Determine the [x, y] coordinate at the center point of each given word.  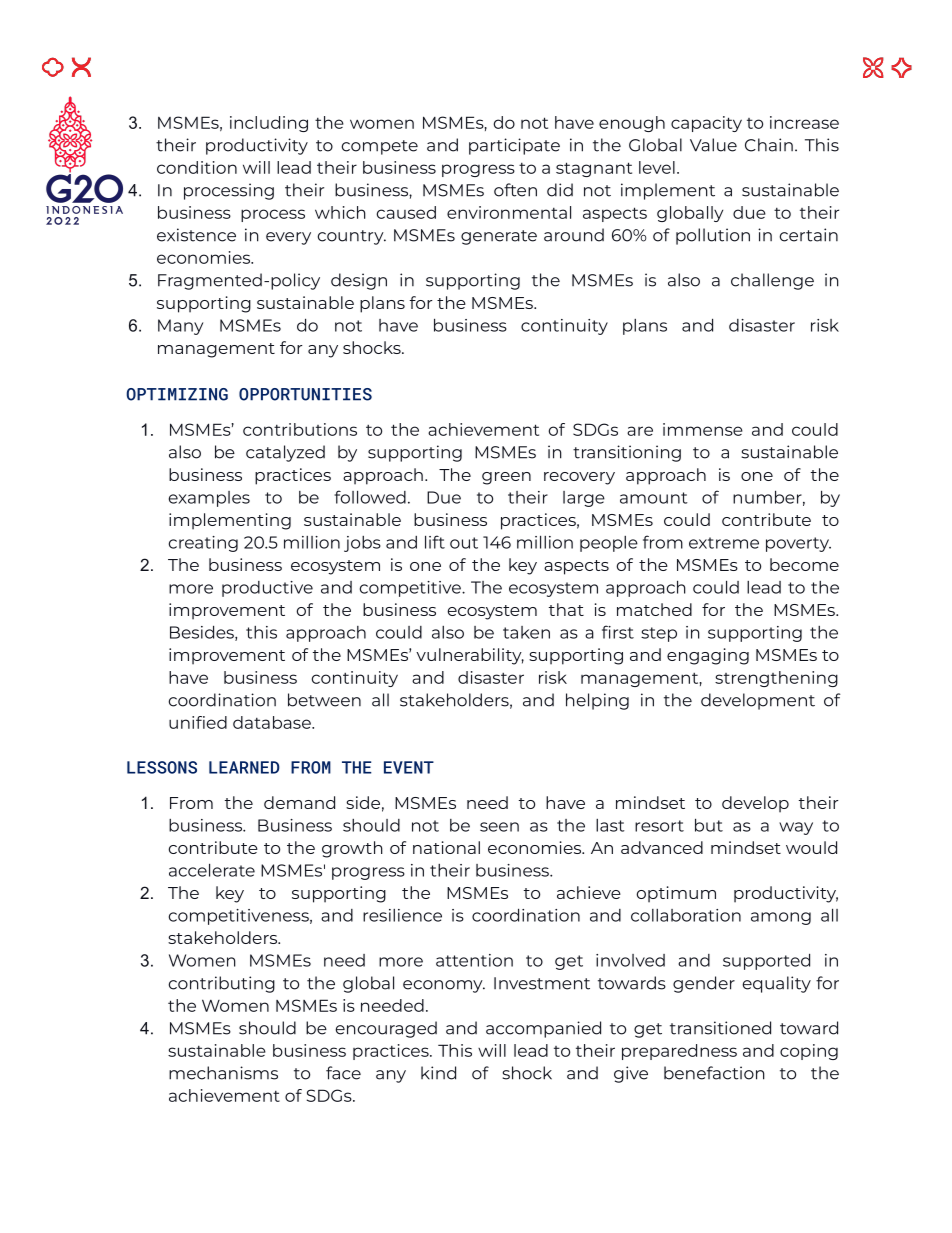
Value [713, 145]
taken [526, 632]
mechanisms [223, 1073]
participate [514, 146]
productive [267, 589]
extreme [724, 543]
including [269, 124]
